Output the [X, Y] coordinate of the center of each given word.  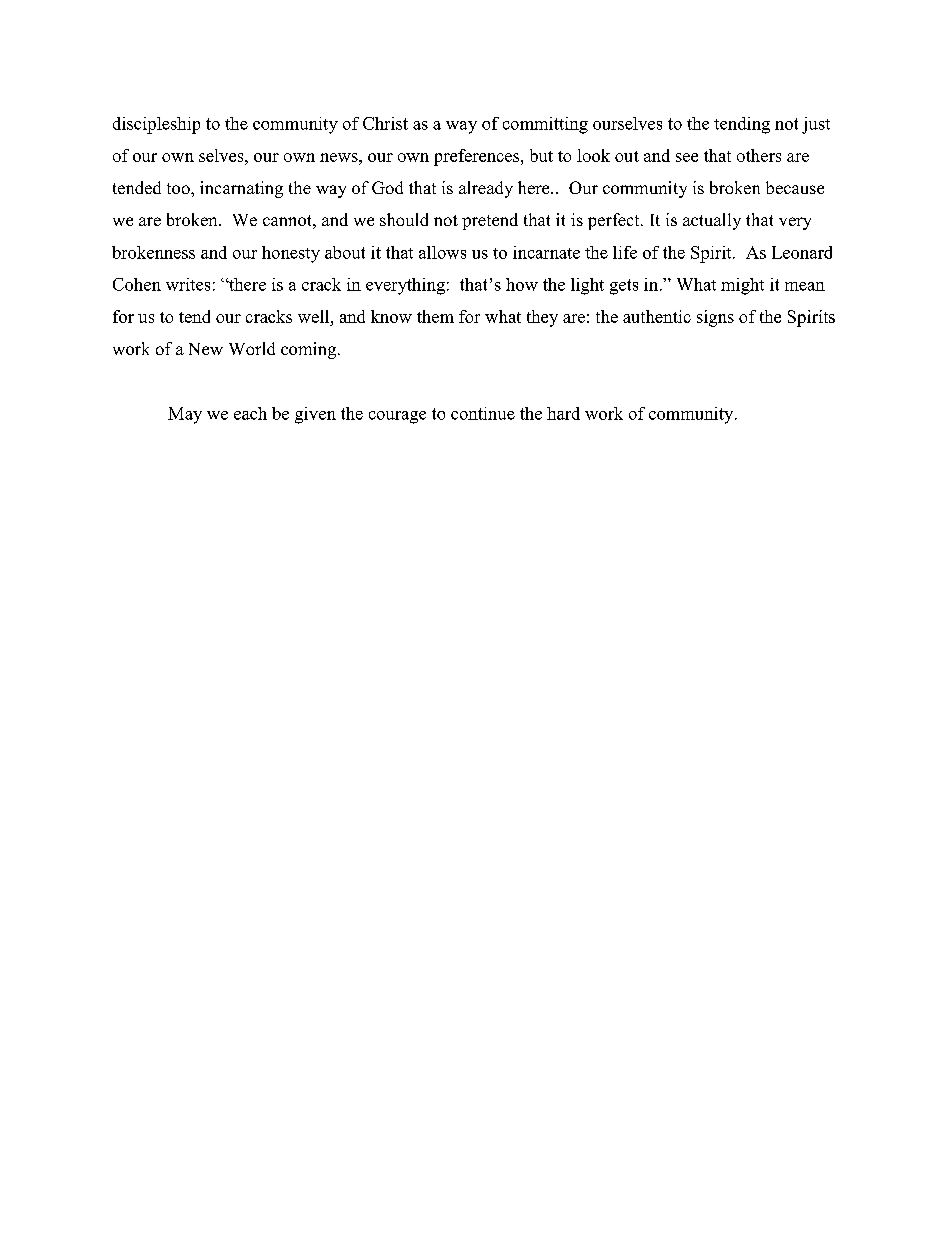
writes [188, 284]
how [522, 284]
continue [483, 413]
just [816, 125]
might [742, 286]
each [250, 413]
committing [545, 125]
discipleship [156, 125]
